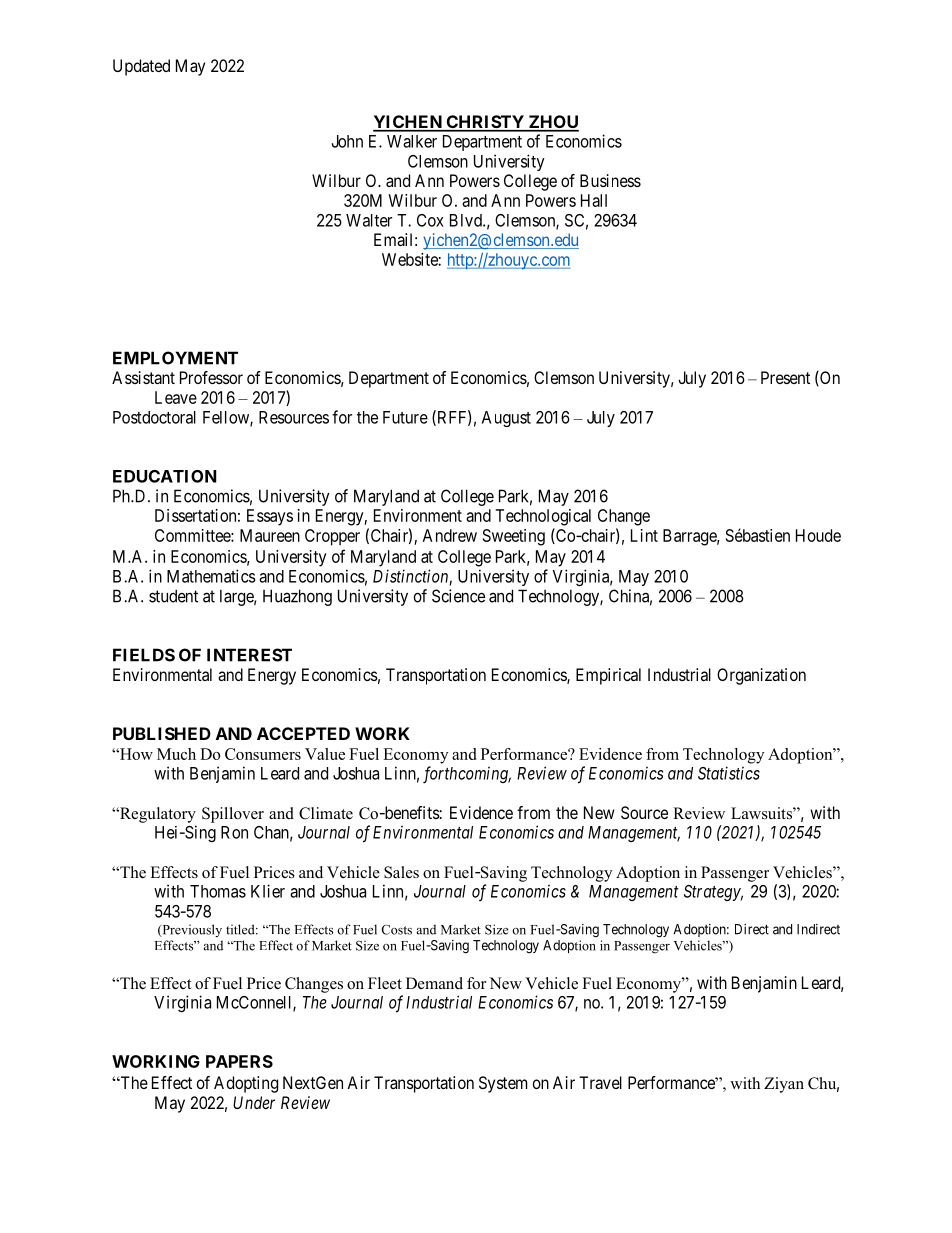 This page has height=1233, width=952. What do you see at coordinates (450, 535) in the page?
I see `Andrew` at bounding box center [450, 535].
